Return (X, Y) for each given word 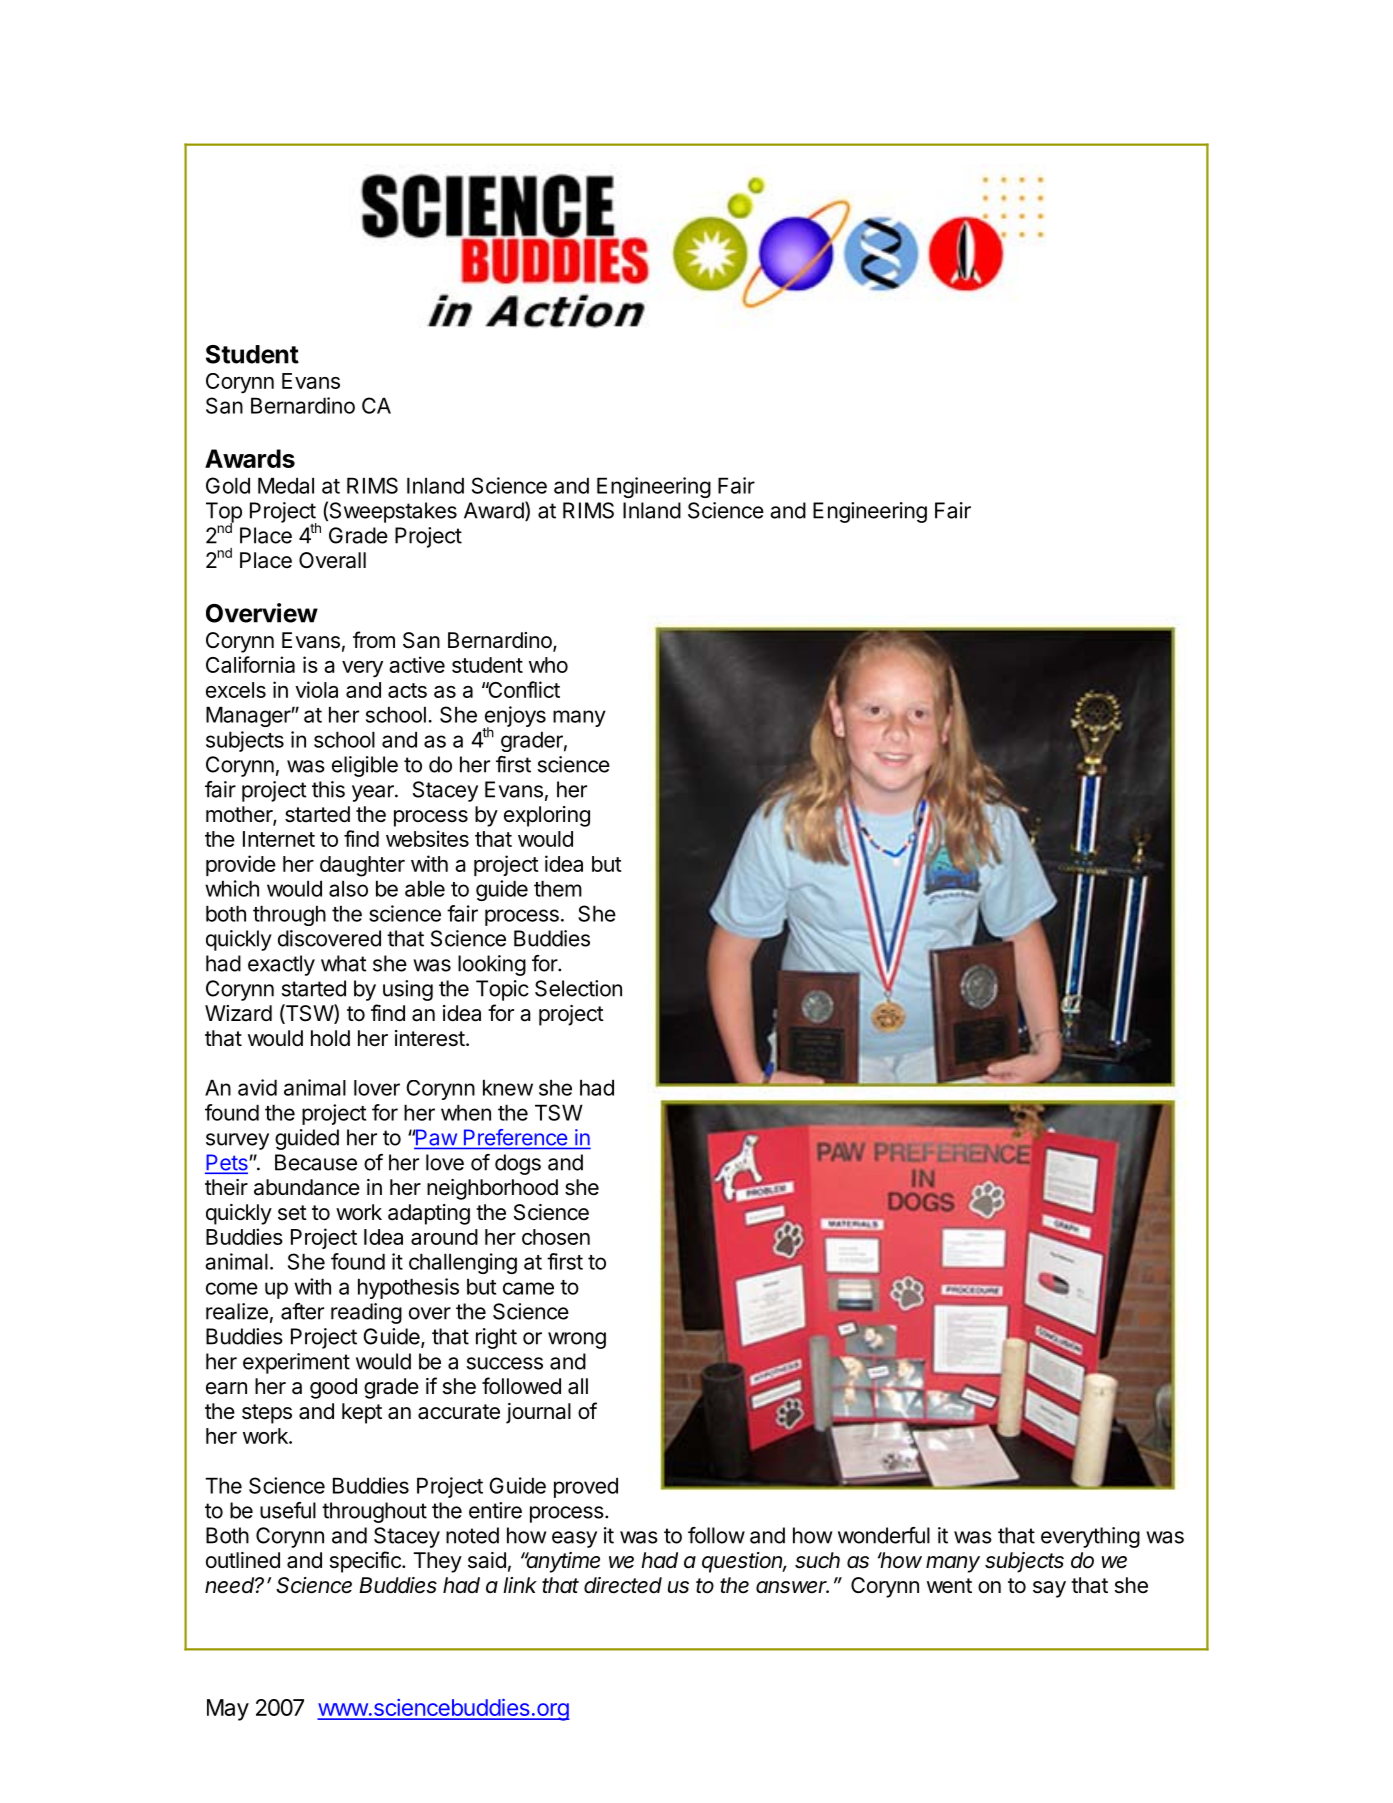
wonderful (884, 1535)
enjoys (514, 718)
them (558, 888)
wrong (577, 1340)
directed (623, 1585)
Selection (578, 988)
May (228, 1710)
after (302, 1311)
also (348, 888)
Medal (286, 485)
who (548, 665)
